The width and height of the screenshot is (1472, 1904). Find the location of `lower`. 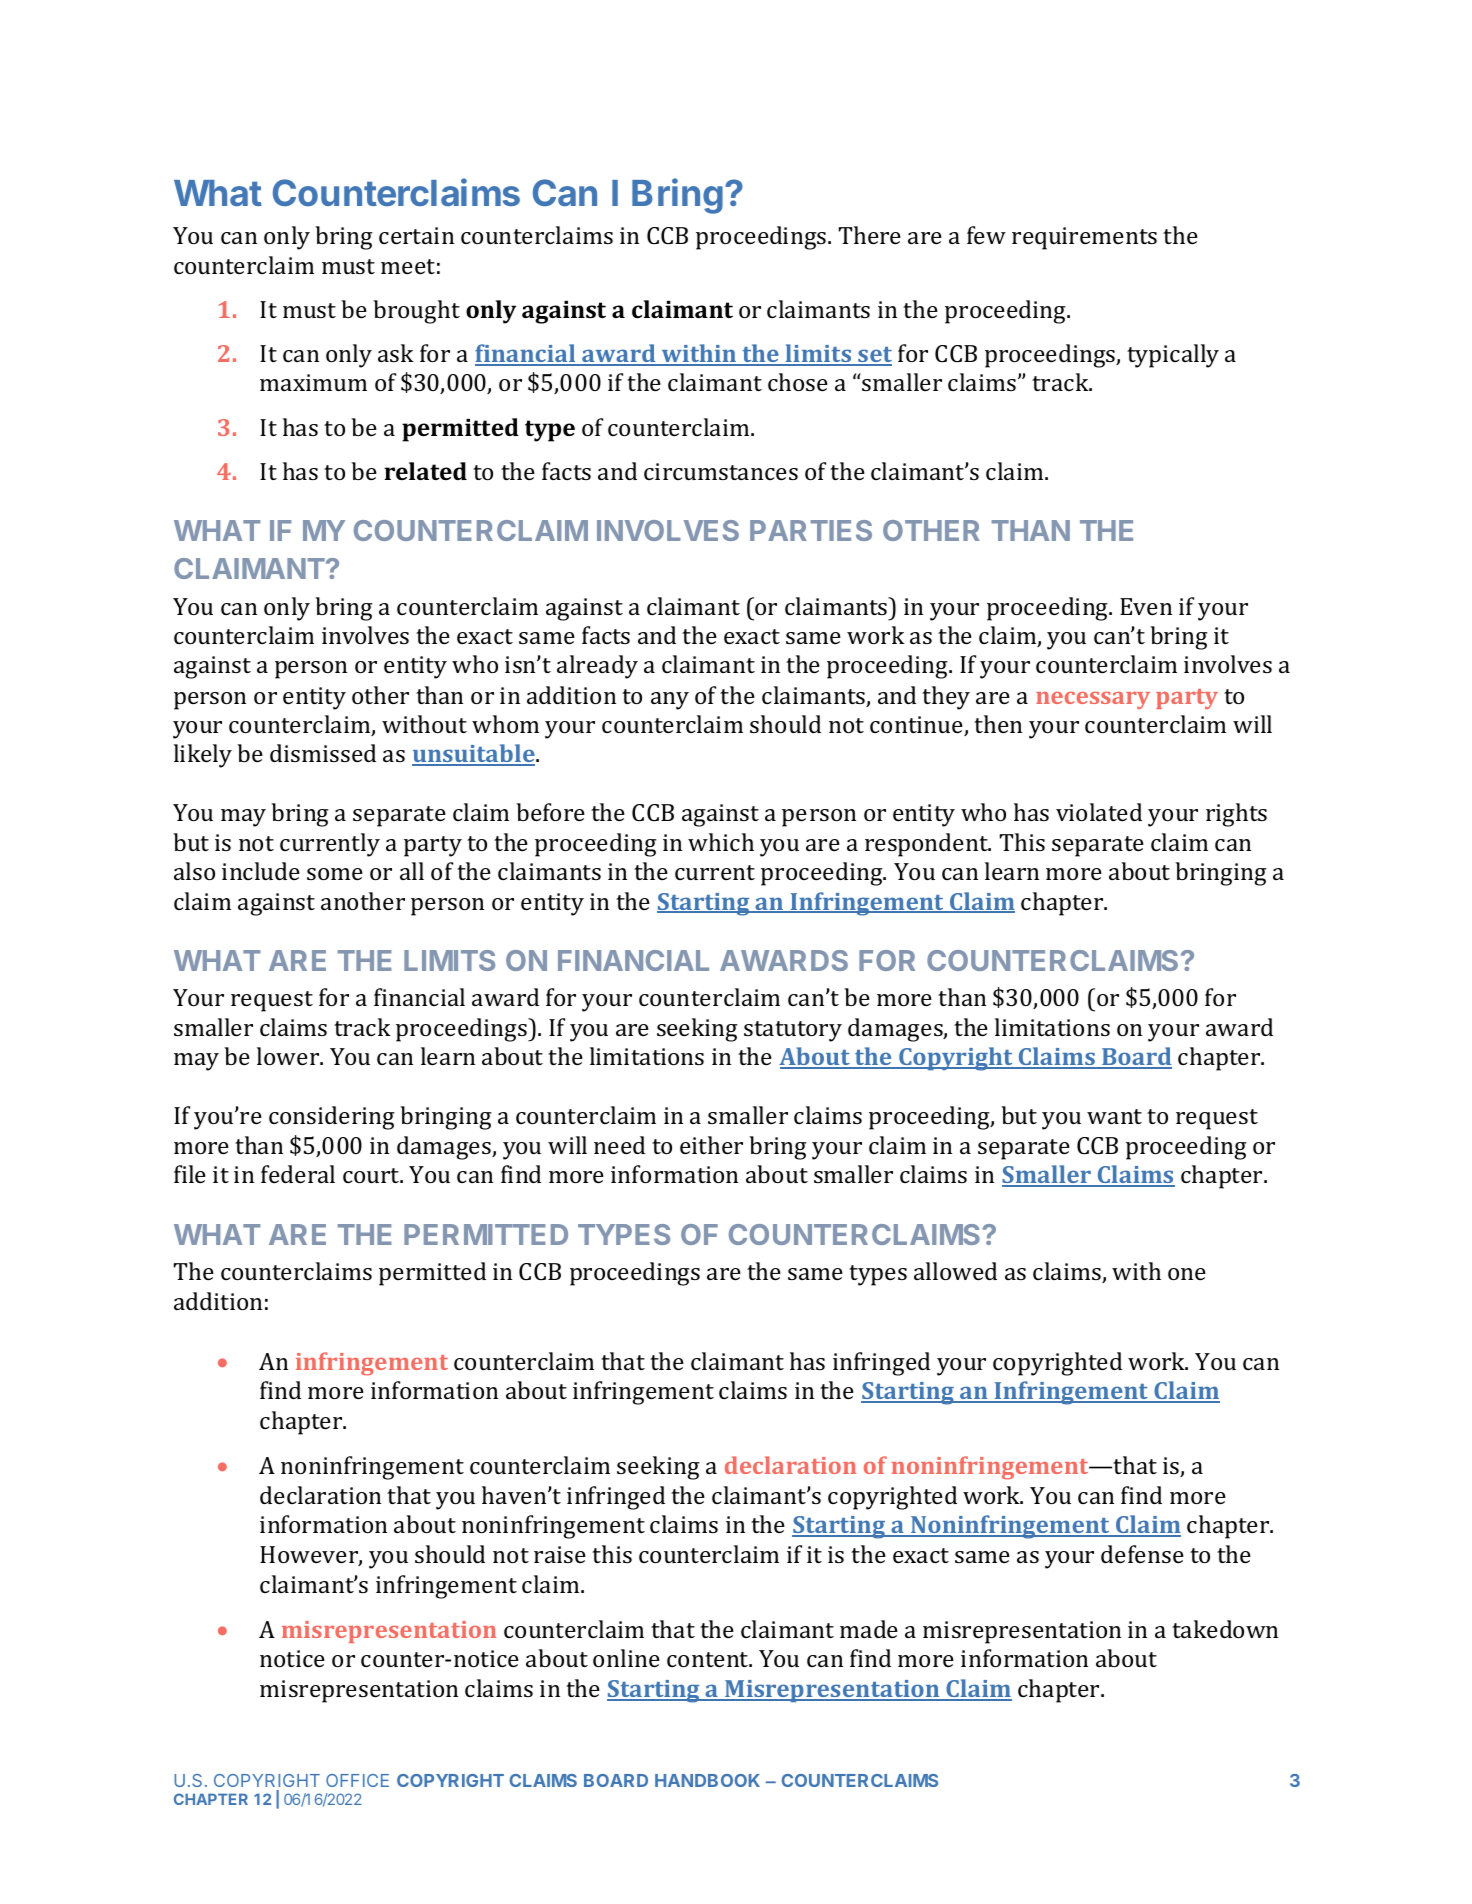

lower is located at coordinates (289, 1056).
